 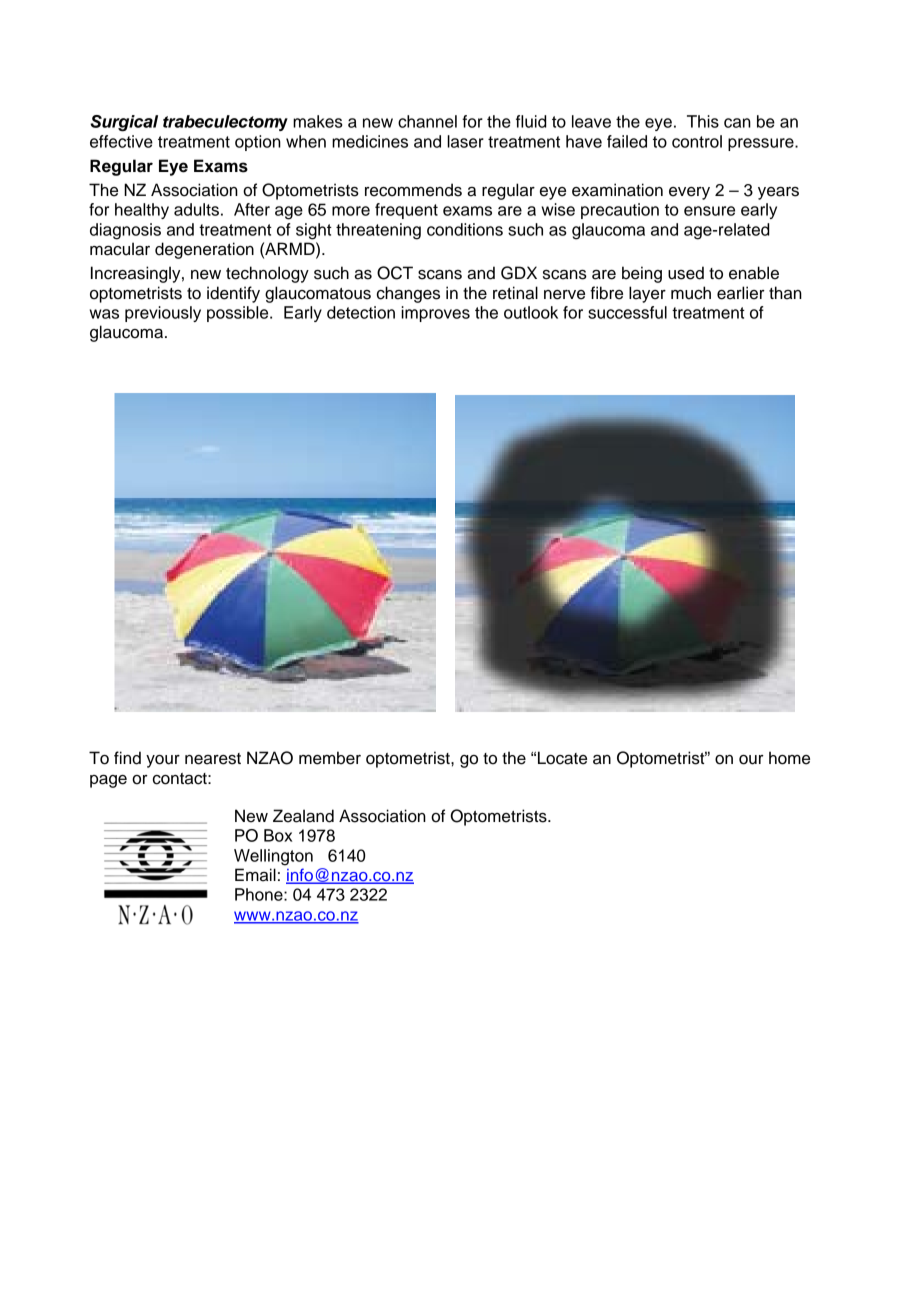 I want to click on much, so click(x=691, y=293).
